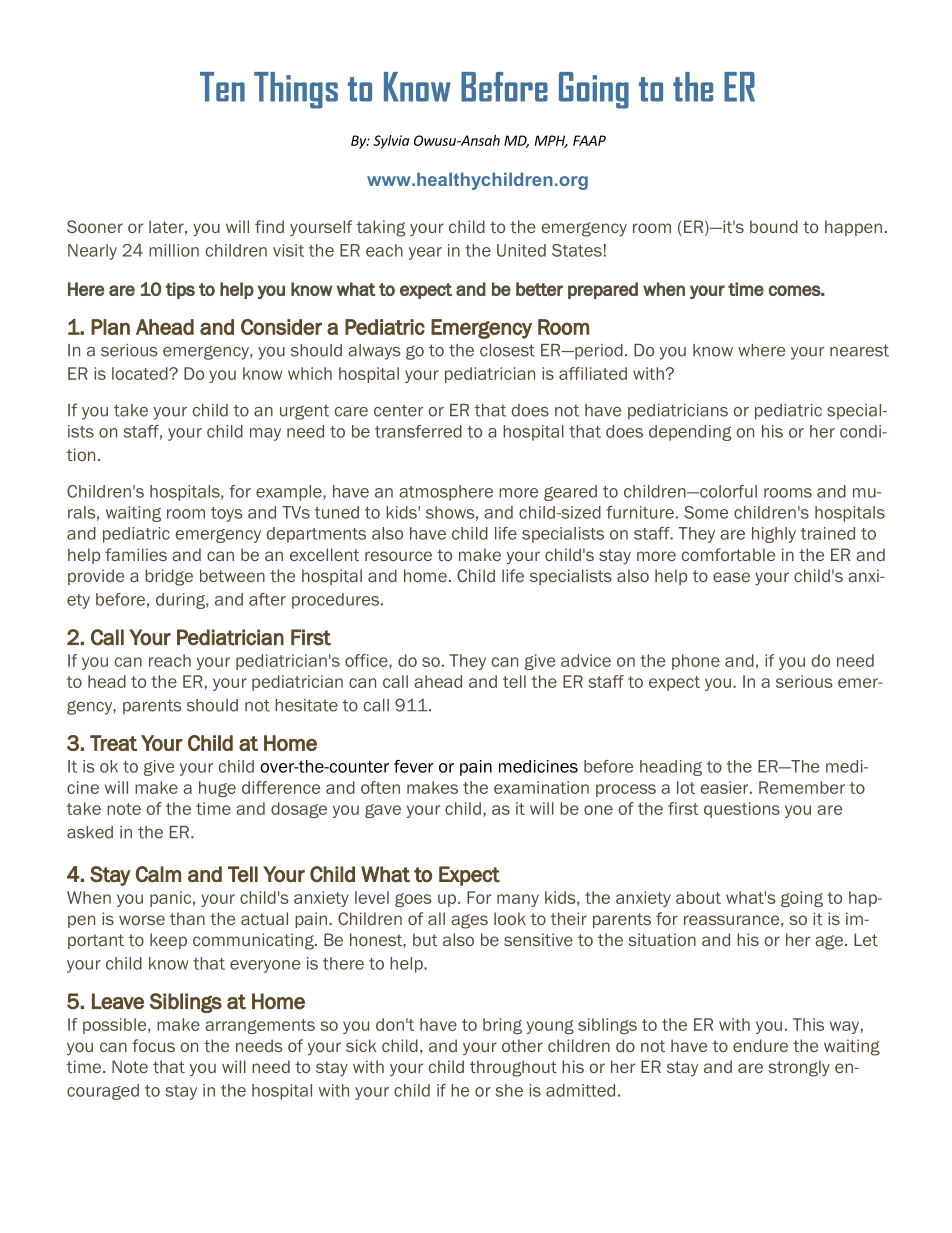 The image size is (952, 1233). I want to click on throughout, so click(513, 1068).
